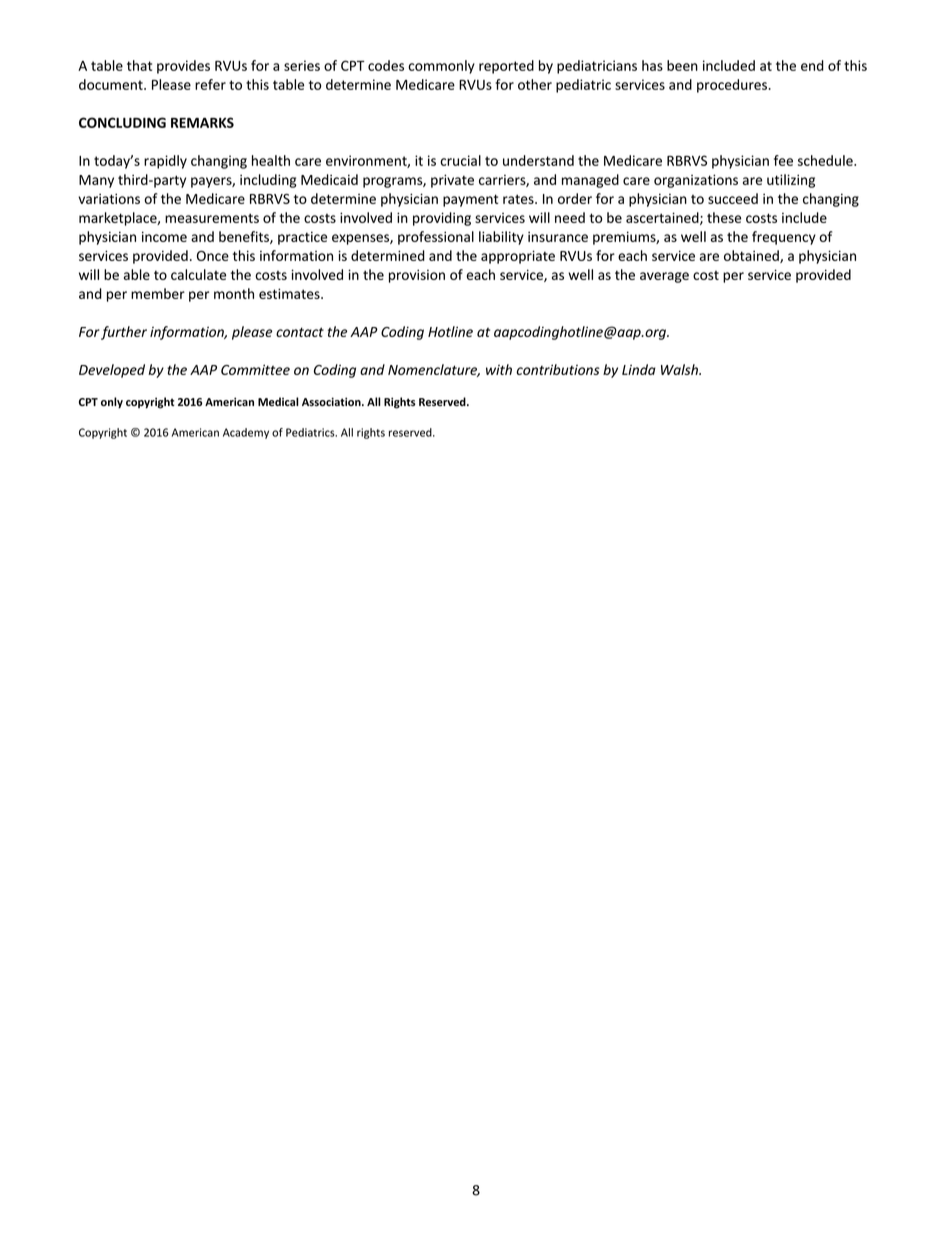 The height and width of the image is (1233, 952). I want to click on Walsh, so click(680, 369).
